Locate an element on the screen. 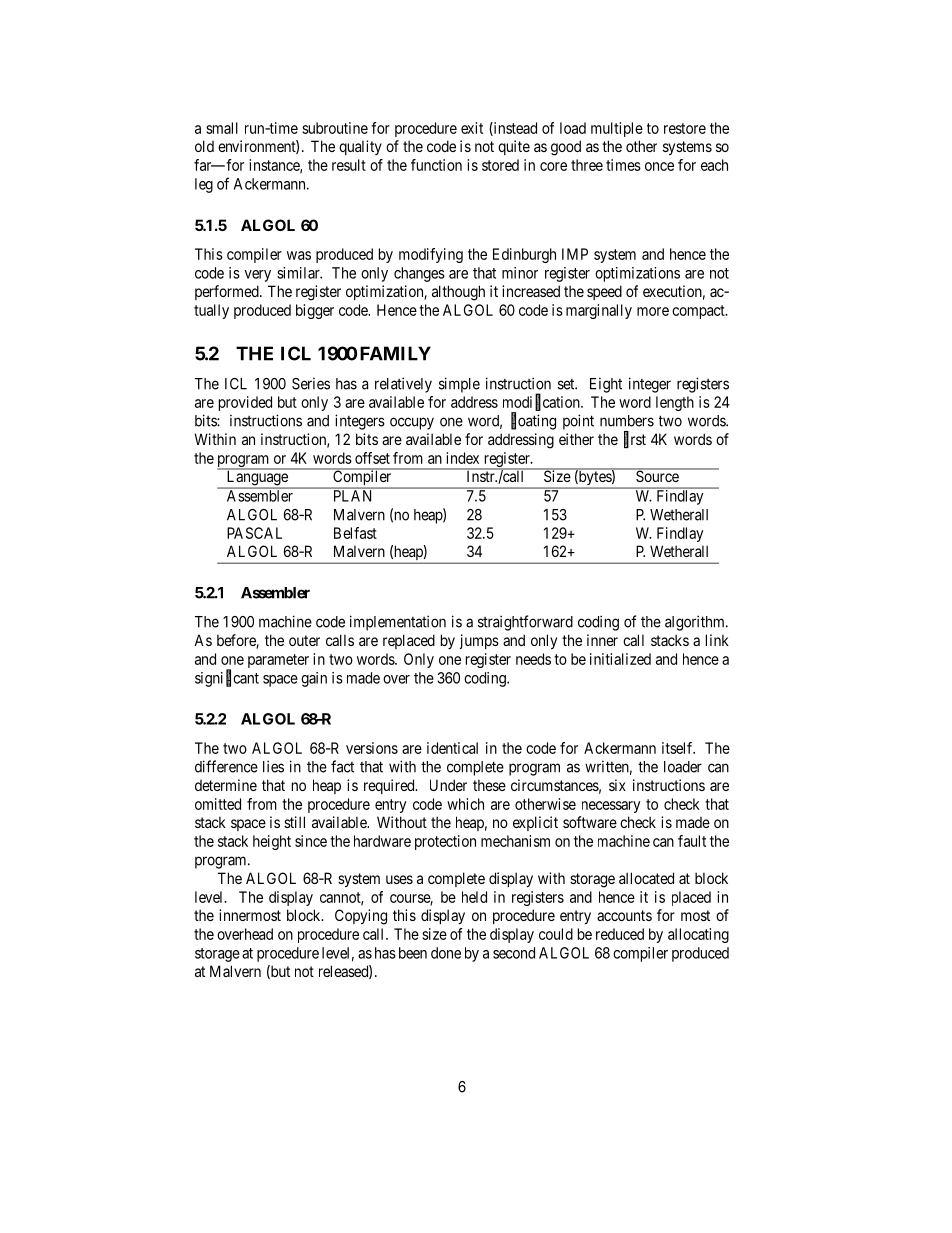 Image resolution: width=952 pixels, height=1233 pixels. small is located at coordinates (222, 128).
